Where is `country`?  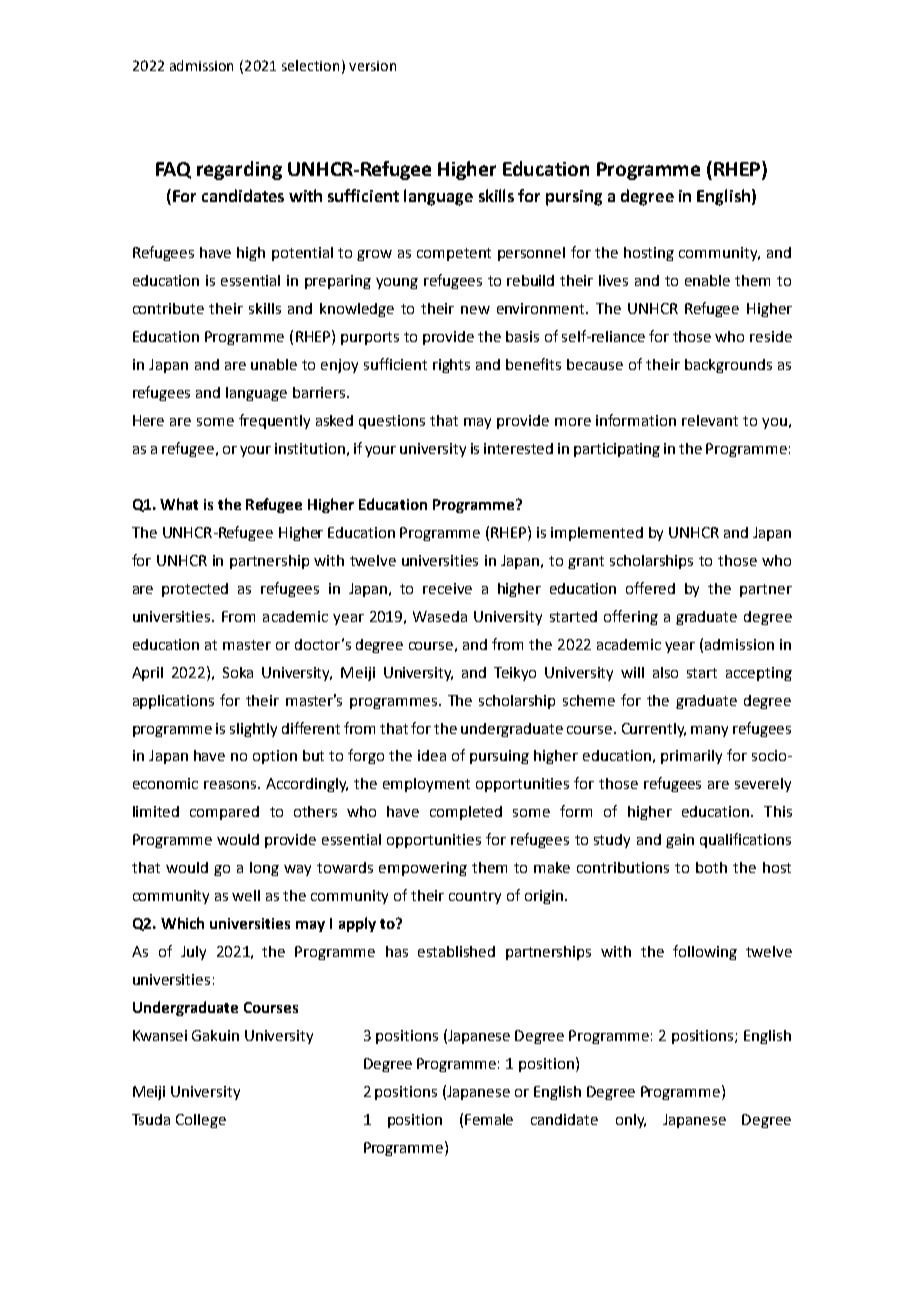 country is located at coordinates (475, 897).
